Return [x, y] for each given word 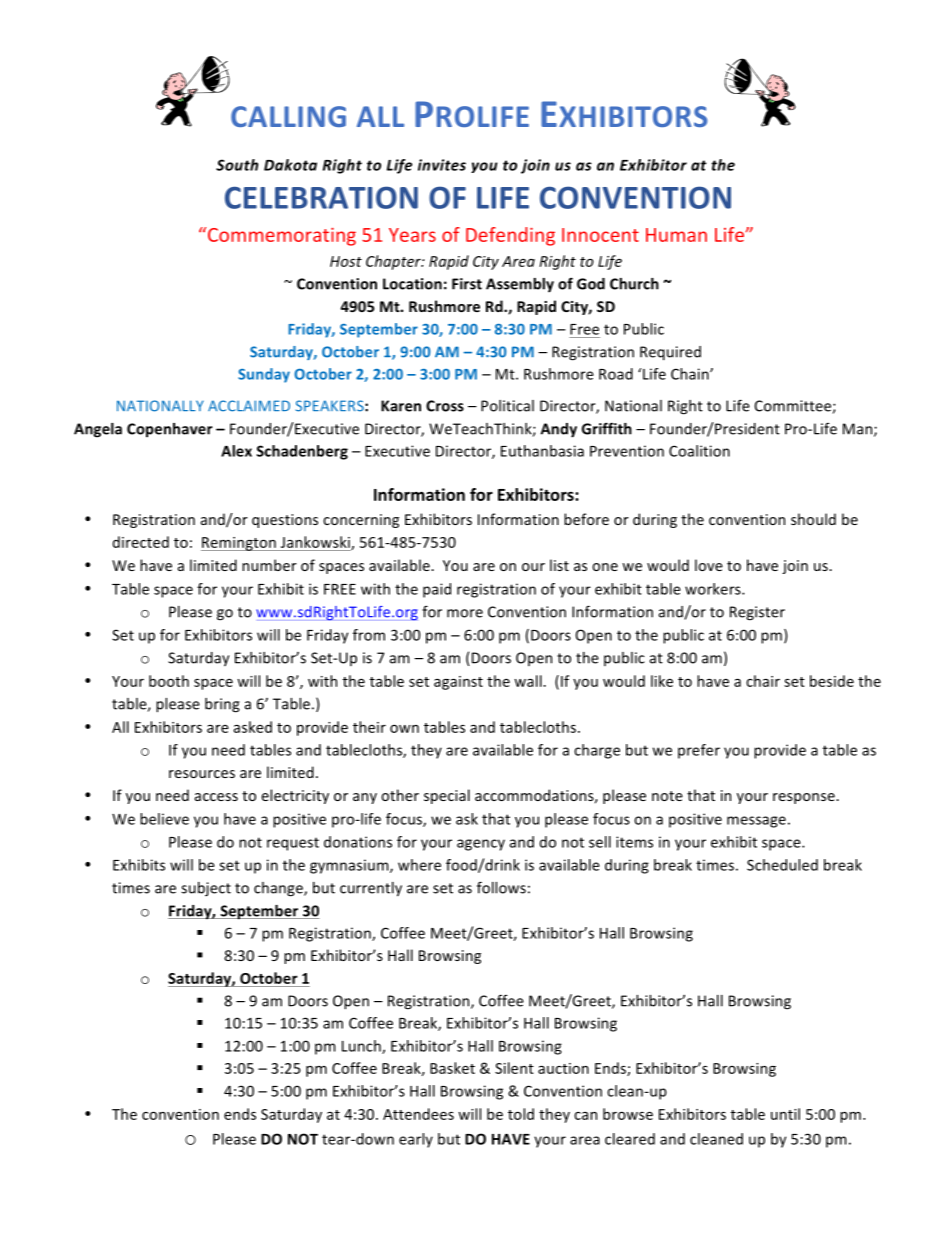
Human [676, 235]
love [709, 565]
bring [222, 705]
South [237, 165]
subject [206, 889]
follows [501, 887]
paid [437, 590]
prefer [699, 751]
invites [442, 165]
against [458, 683]
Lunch [362, 1047]
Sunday [264, 375]
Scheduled [782, 865]
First [467, 284]
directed [141, 542]
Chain [691, 374]
